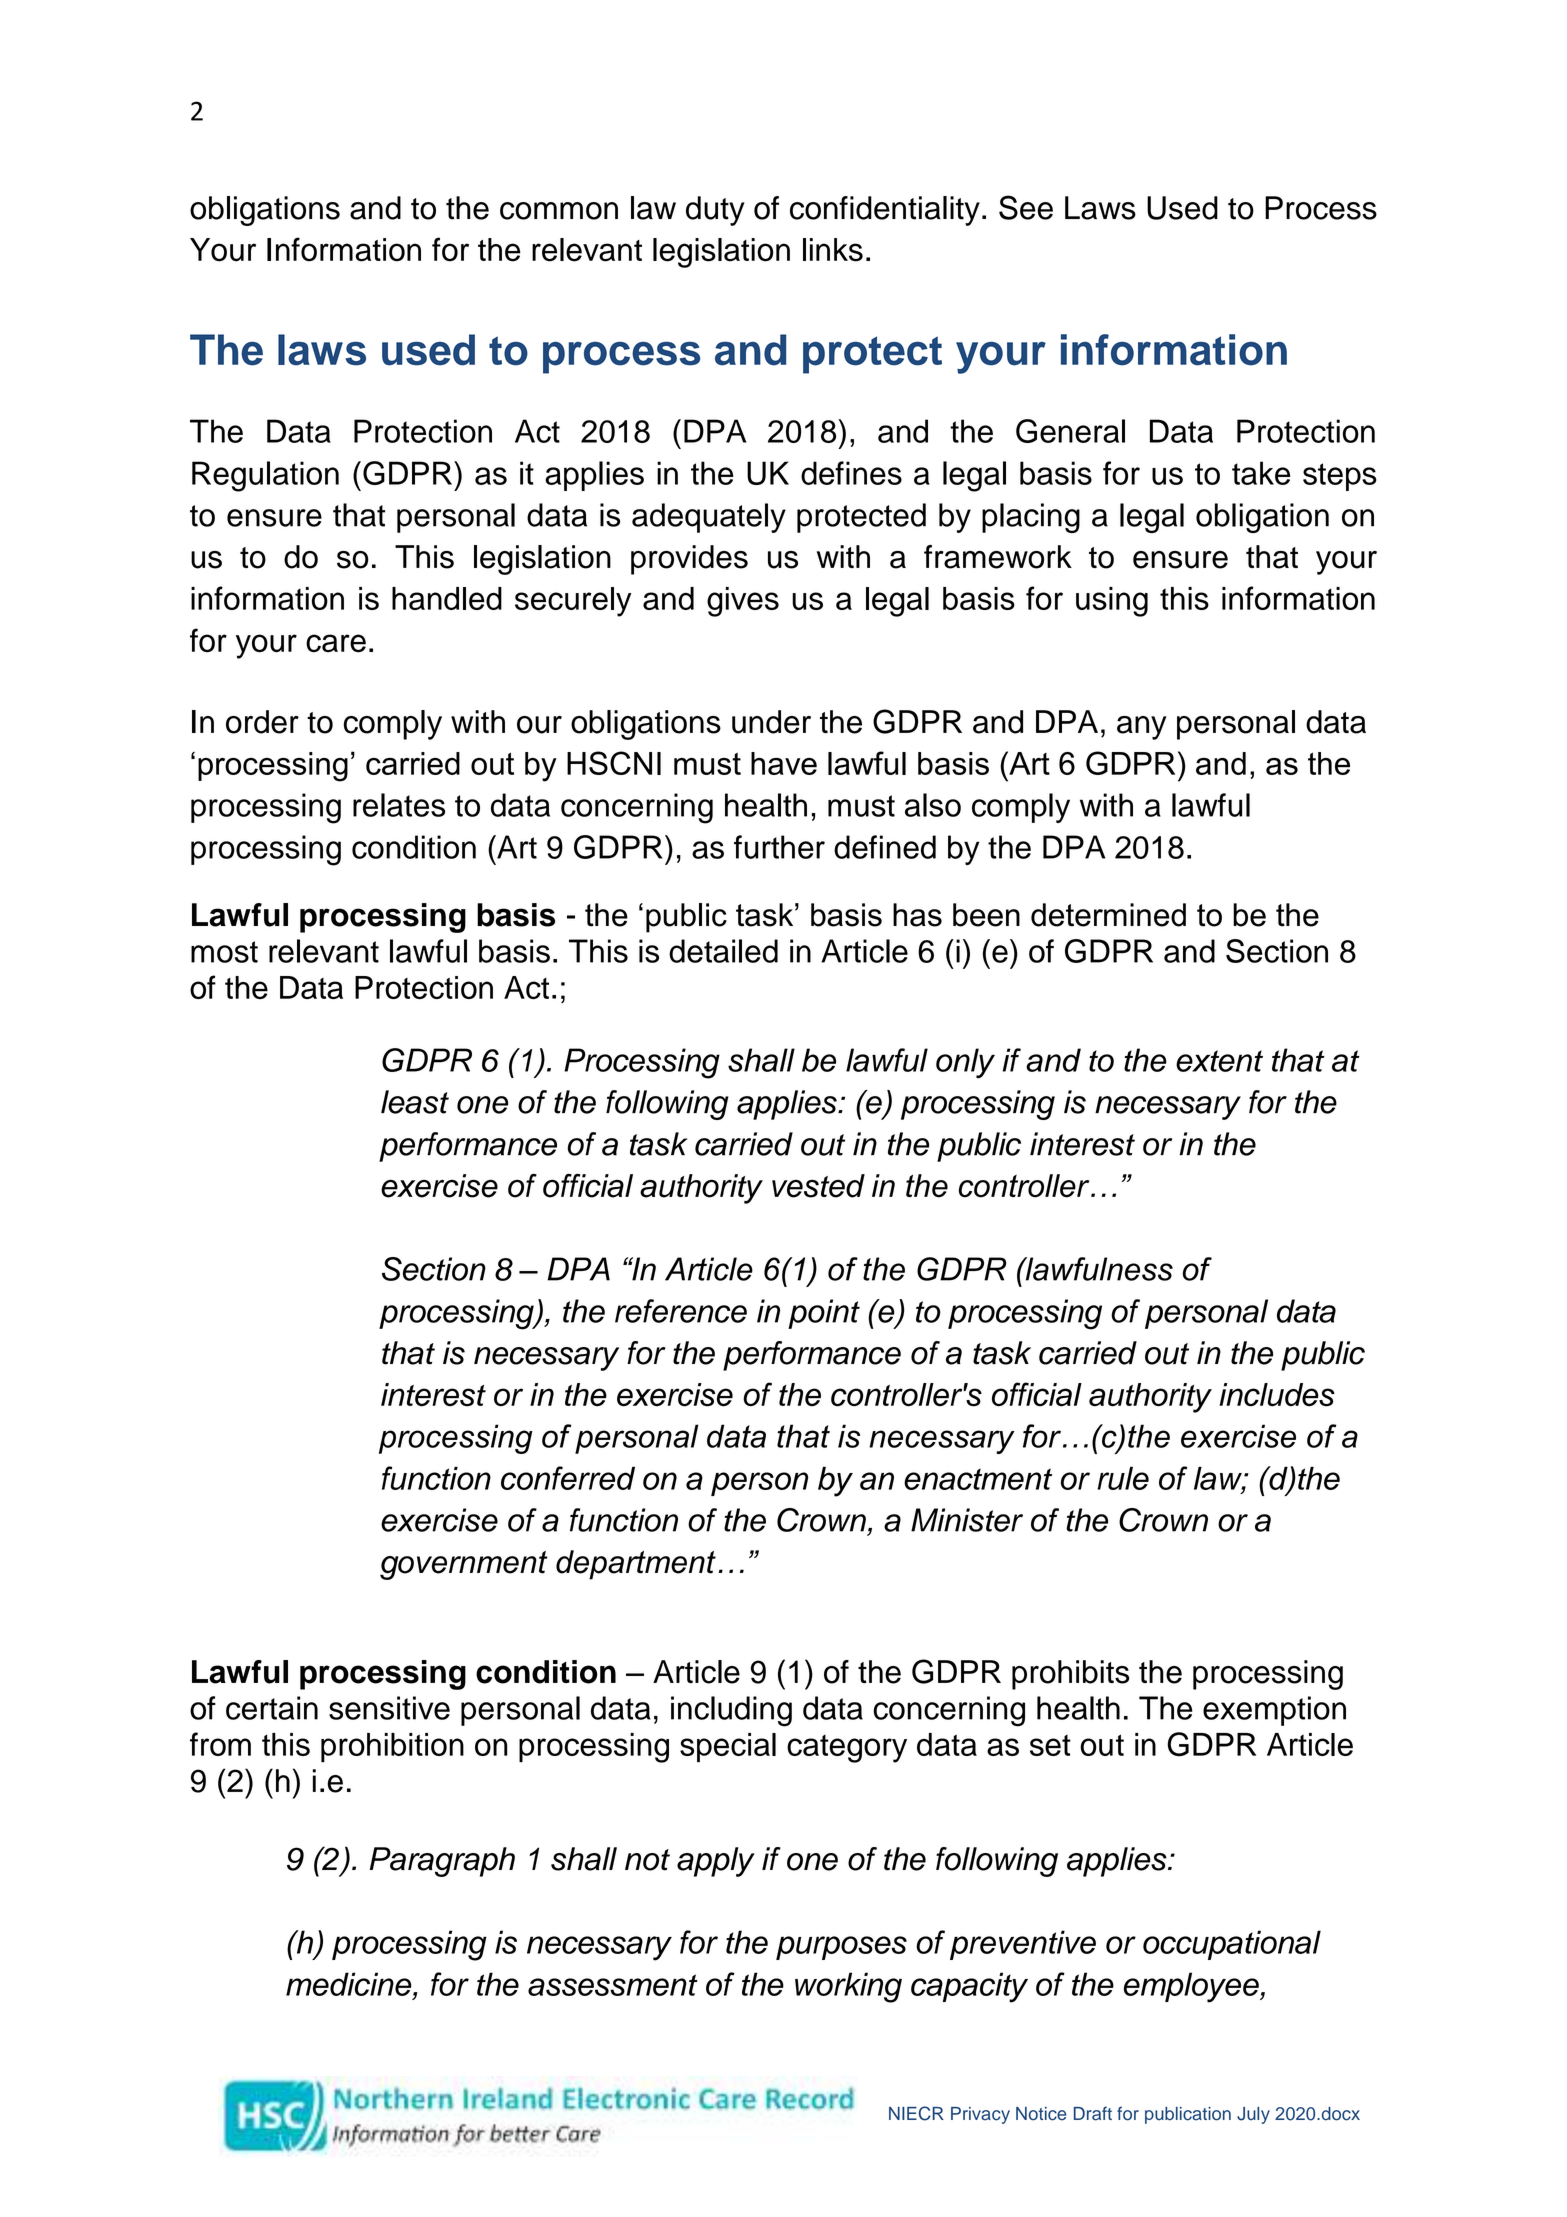 The width and height of the document is (1567, 2217). Describe the element at coordinates (1026, 207) in the document. I see `See` at that location.
